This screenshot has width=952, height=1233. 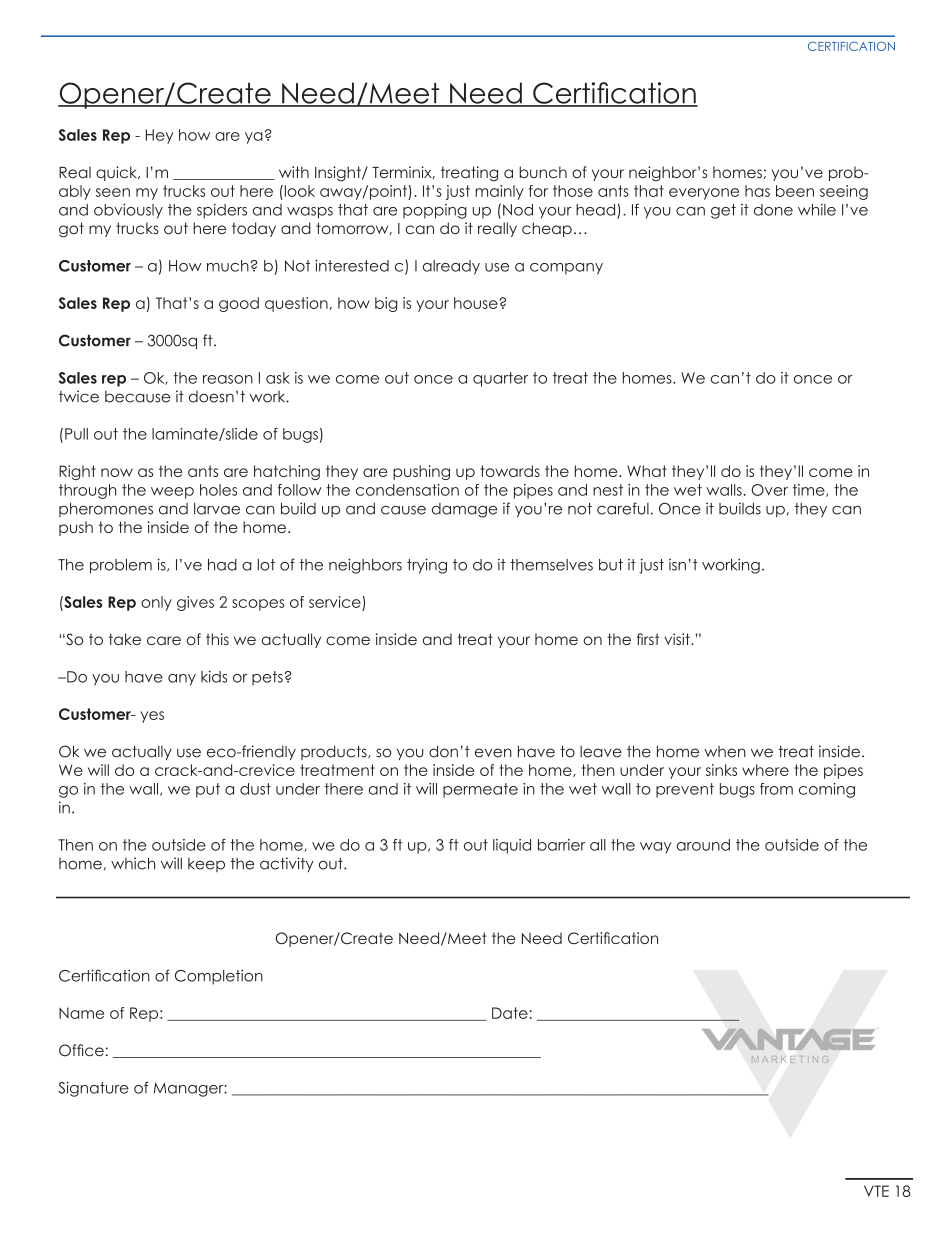 I want to click on kids, so click(x=214, y=676).
